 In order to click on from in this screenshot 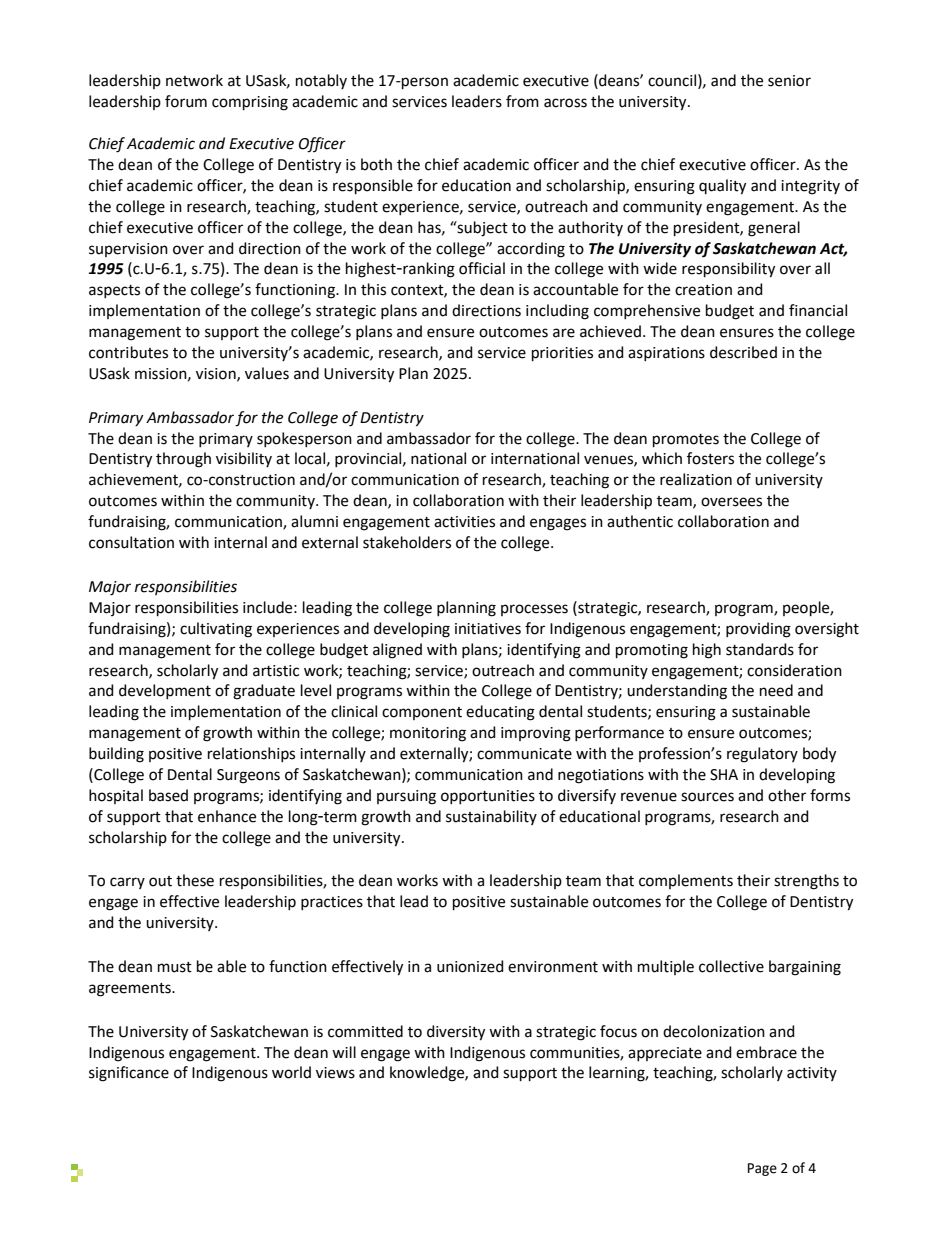, I will do `click(522, 101)`.
